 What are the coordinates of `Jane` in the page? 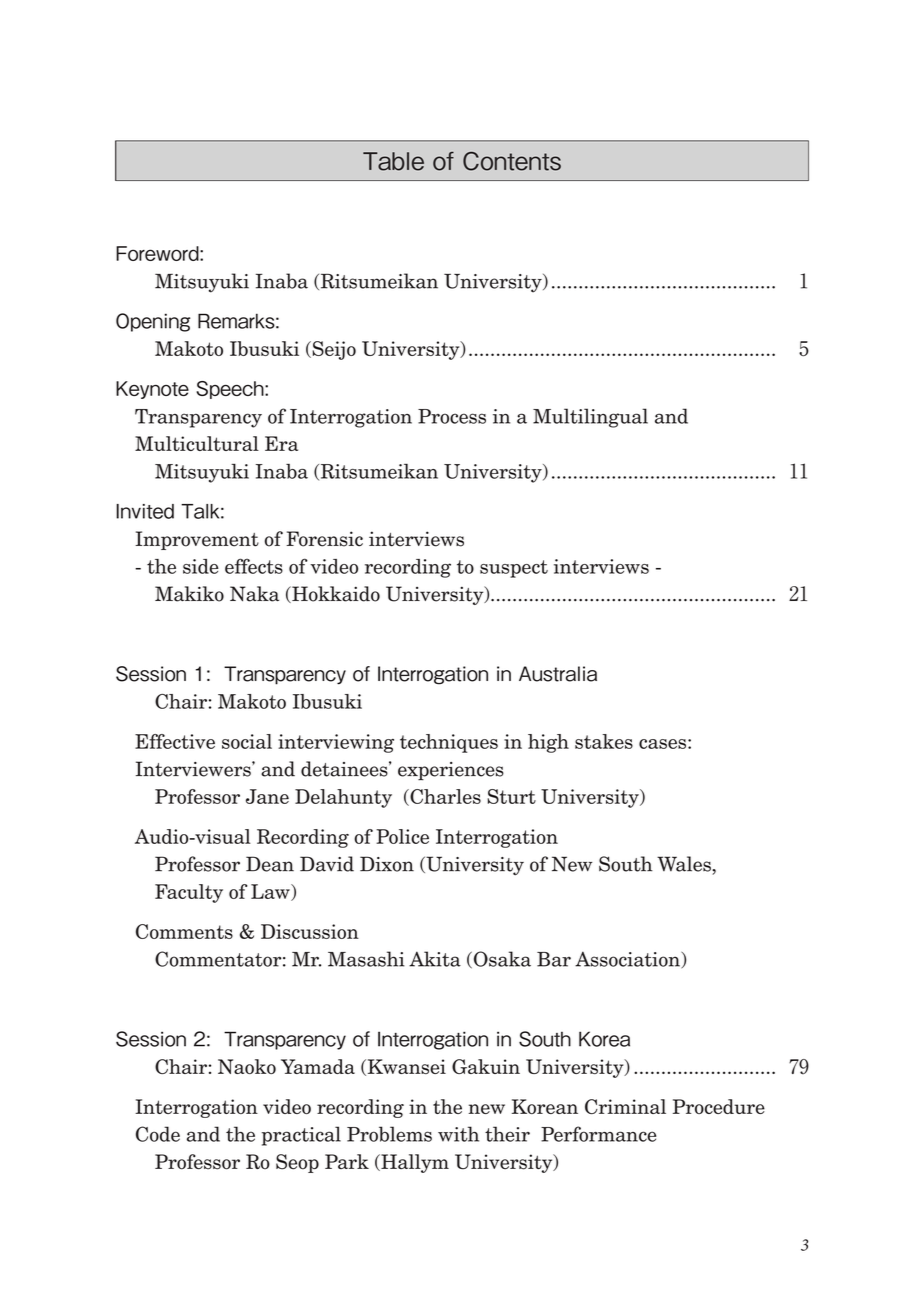 It's located at (267, 796).
